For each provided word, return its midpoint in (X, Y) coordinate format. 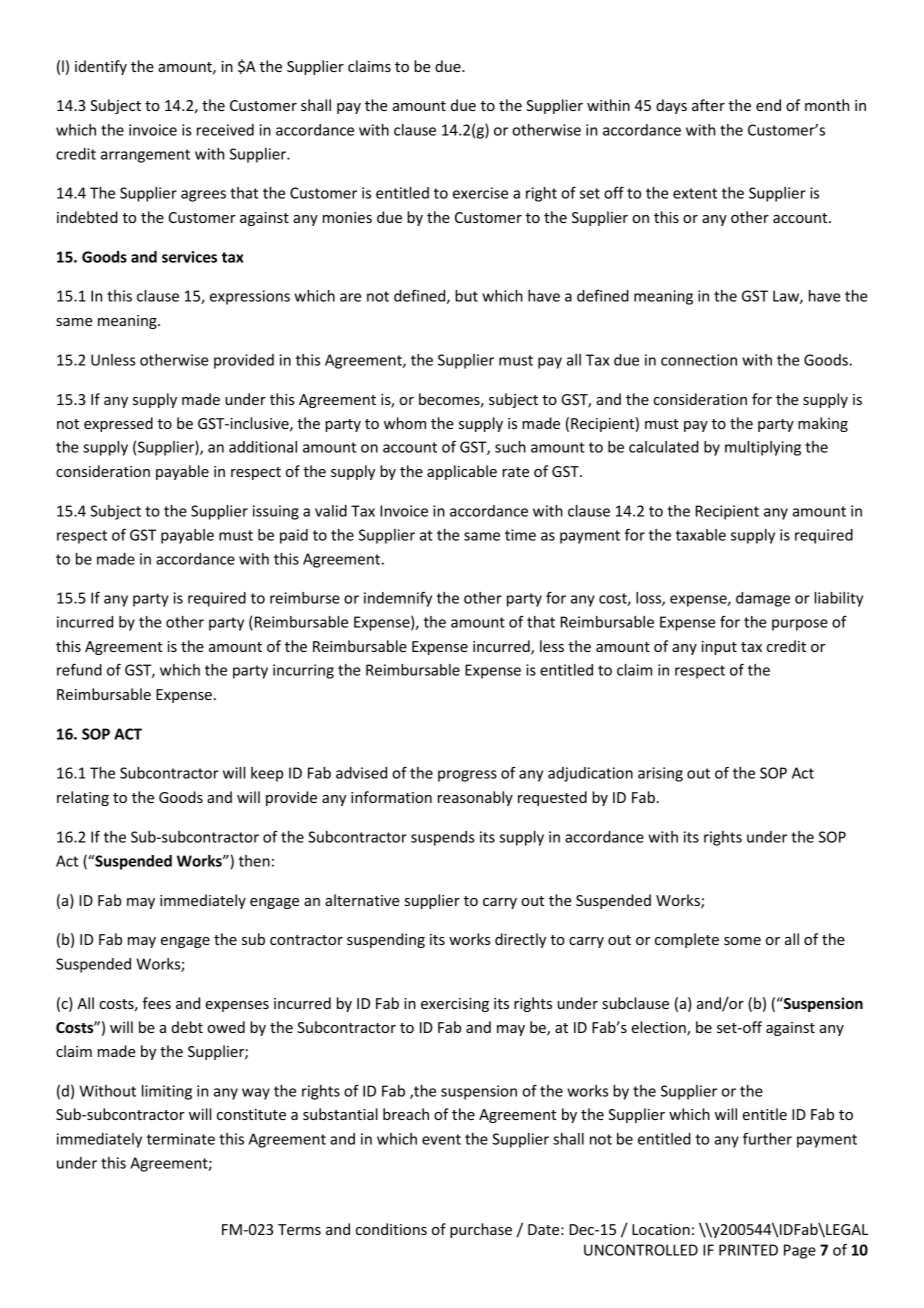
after (708, 105)
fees (156, 1003)
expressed (118, 424)
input (719, 648)
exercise (480, 193)
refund (79, 669)
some (742, 941)
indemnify (398, 599)
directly (520, 940)
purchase (481, 1230)
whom (405, 423)
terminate (181, 1139)
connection (699, 360)
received (225, 130)
